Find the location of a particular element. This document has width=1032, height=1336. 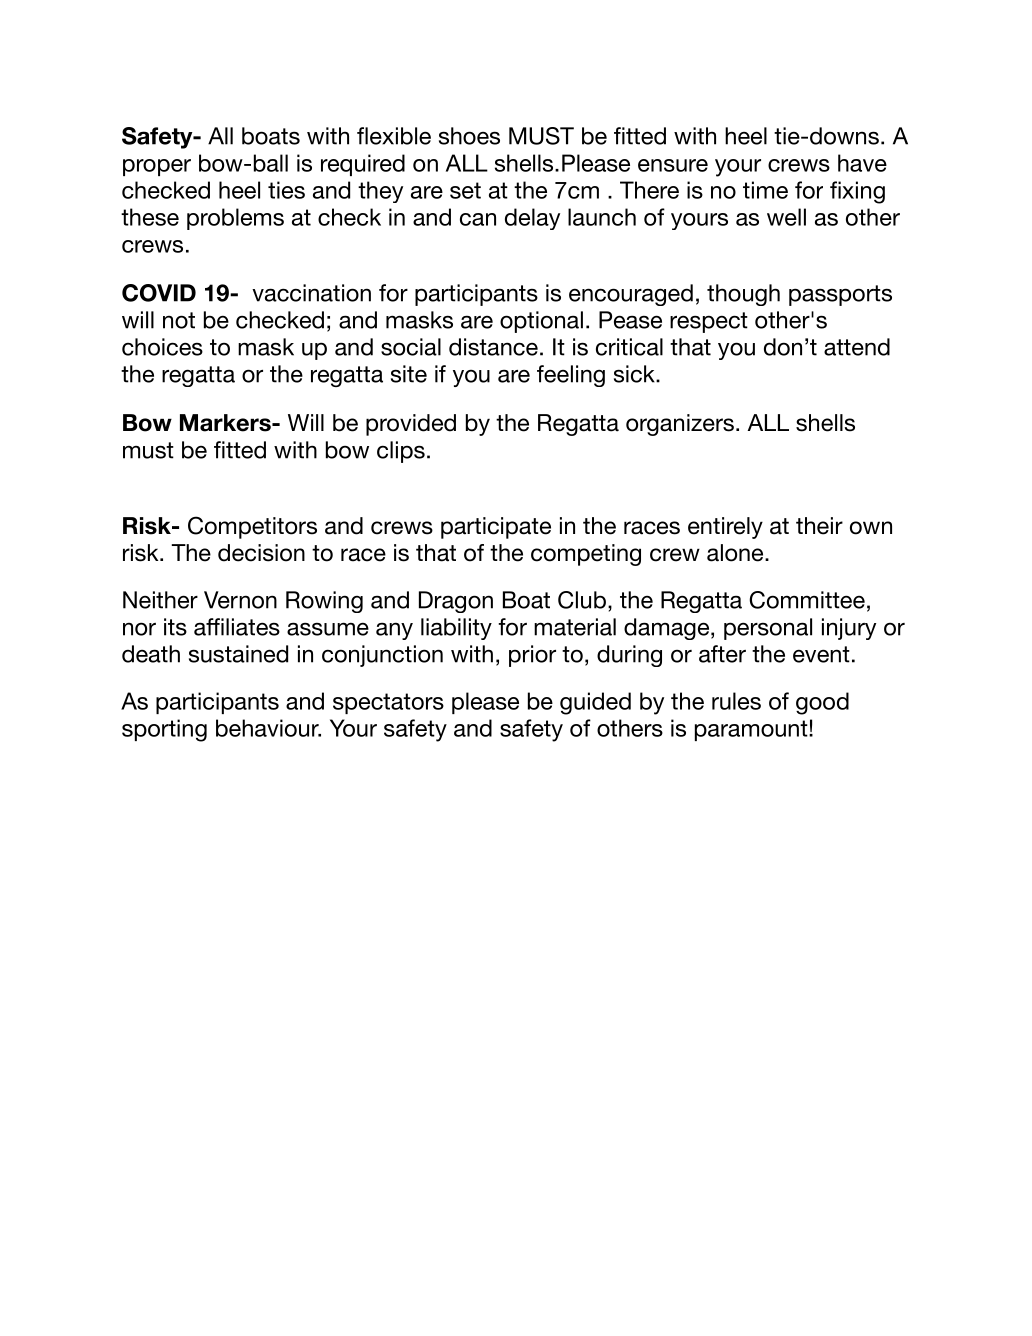

feeling is located at coordinates (571, 376).
